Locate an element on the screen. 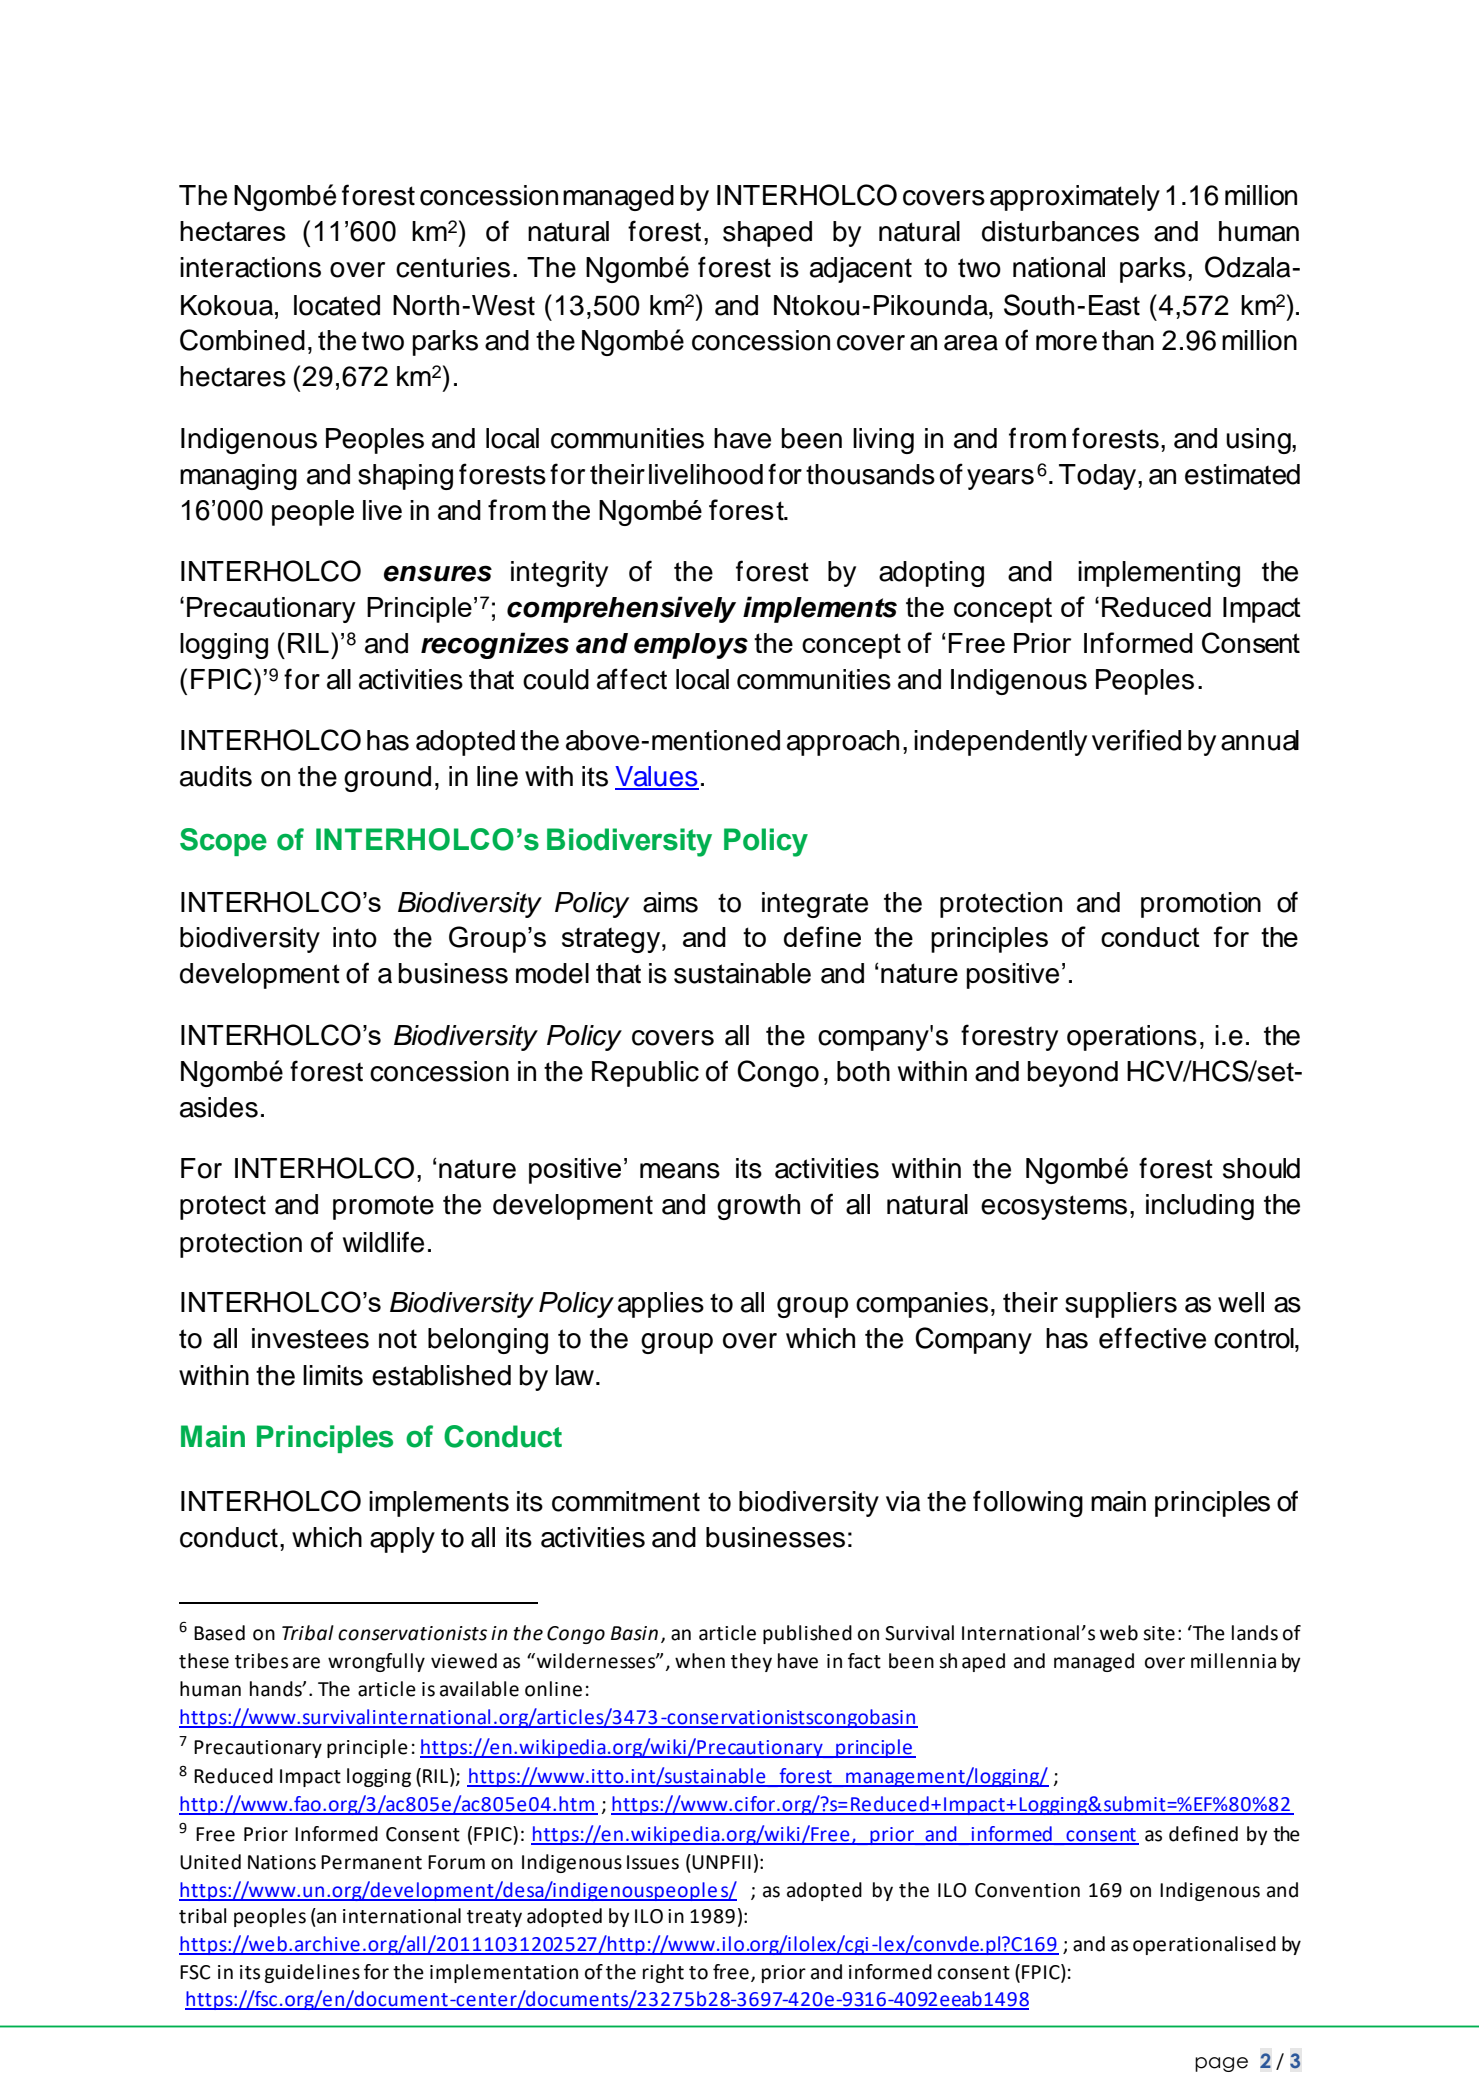  means is located at coordinates (680, 1171).
